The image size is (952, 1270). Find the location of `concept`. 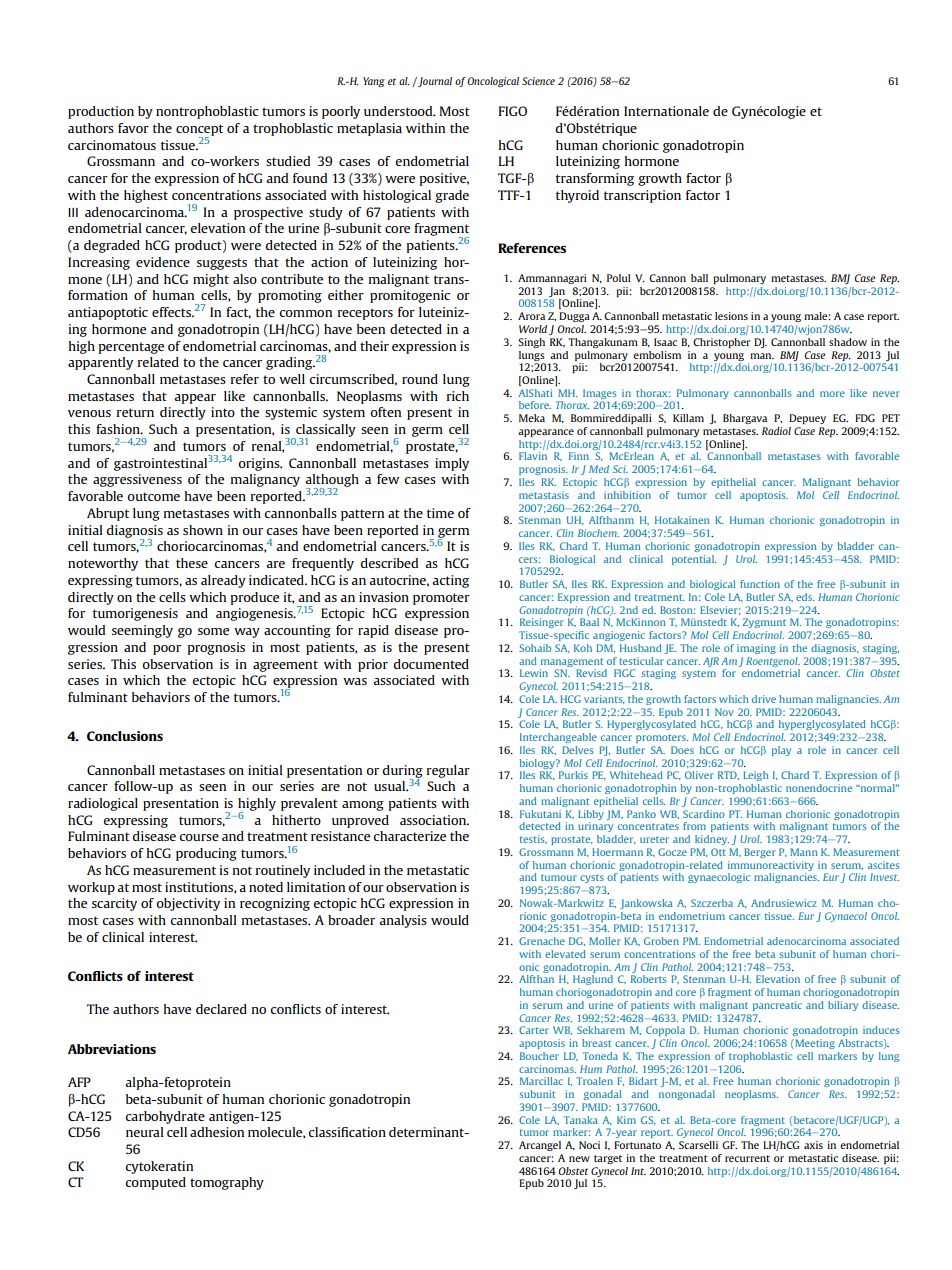

concept is located at coordinates (199, 131).
